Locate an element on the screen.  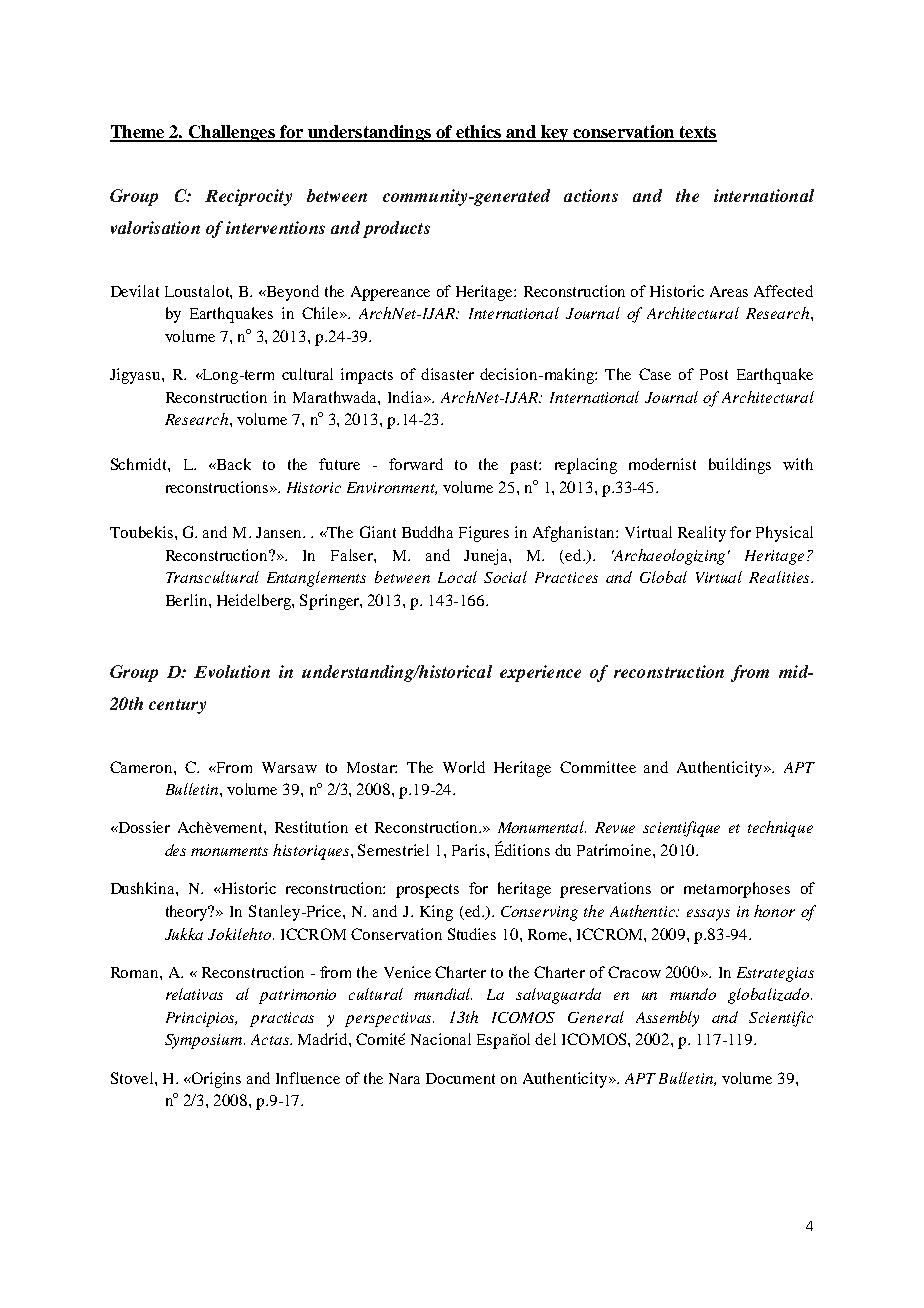
Realities is located at coordinates (780, 577).
